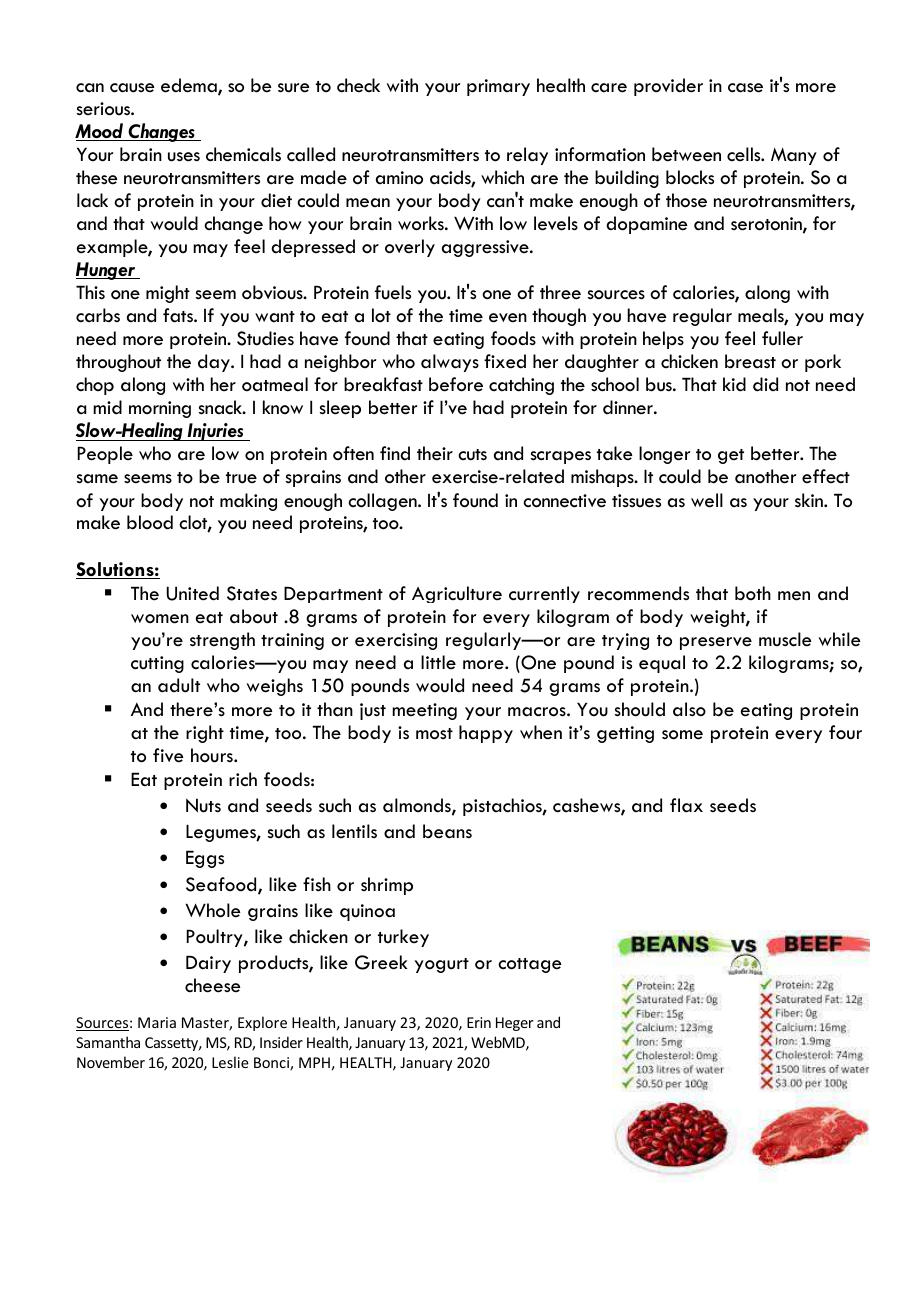  Describe the element at coordinates (765, 384) in the document. I see `did` at that location.
